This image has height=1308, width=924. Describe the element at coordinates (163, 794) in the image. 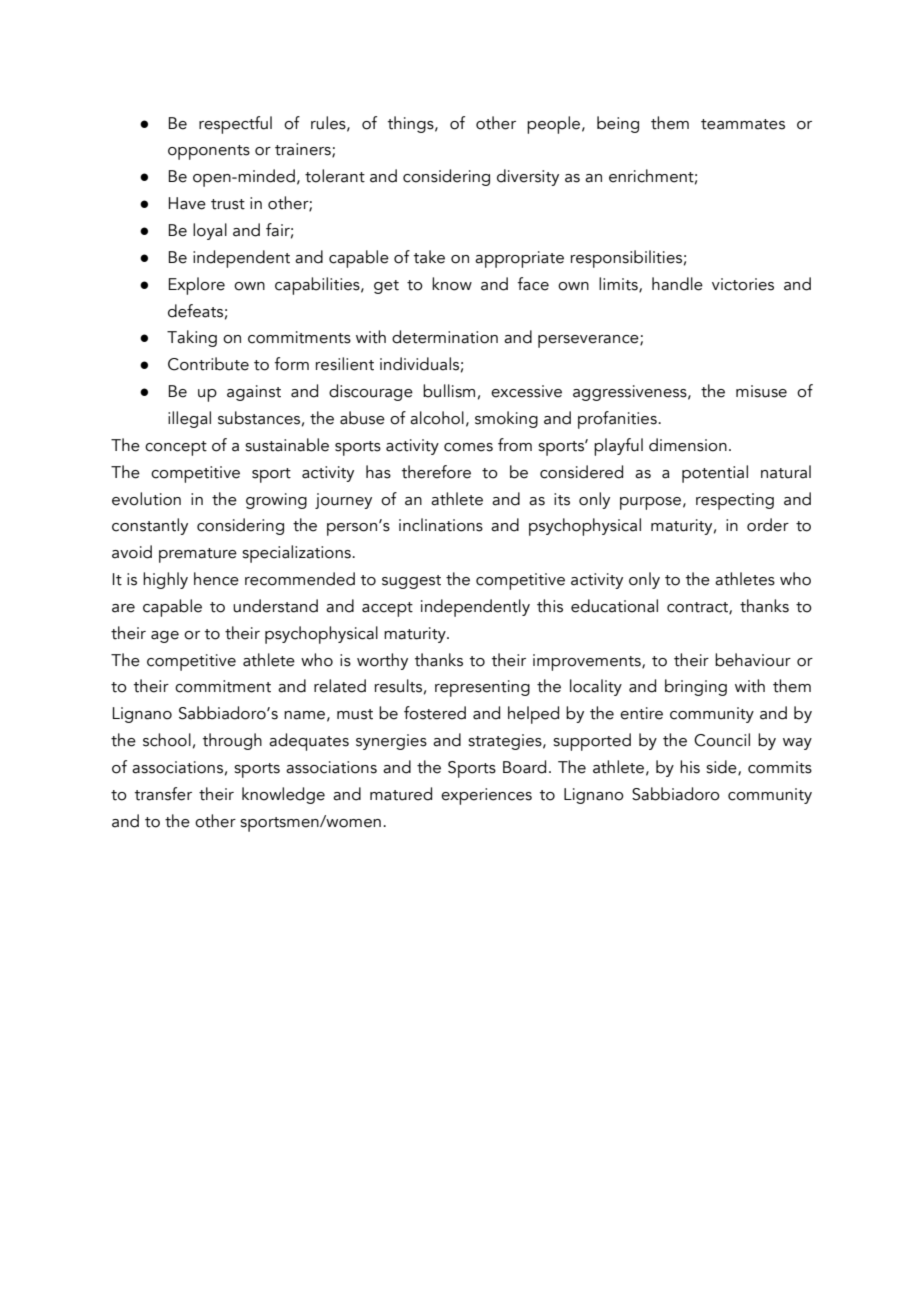

I see `transfer` at that location.
